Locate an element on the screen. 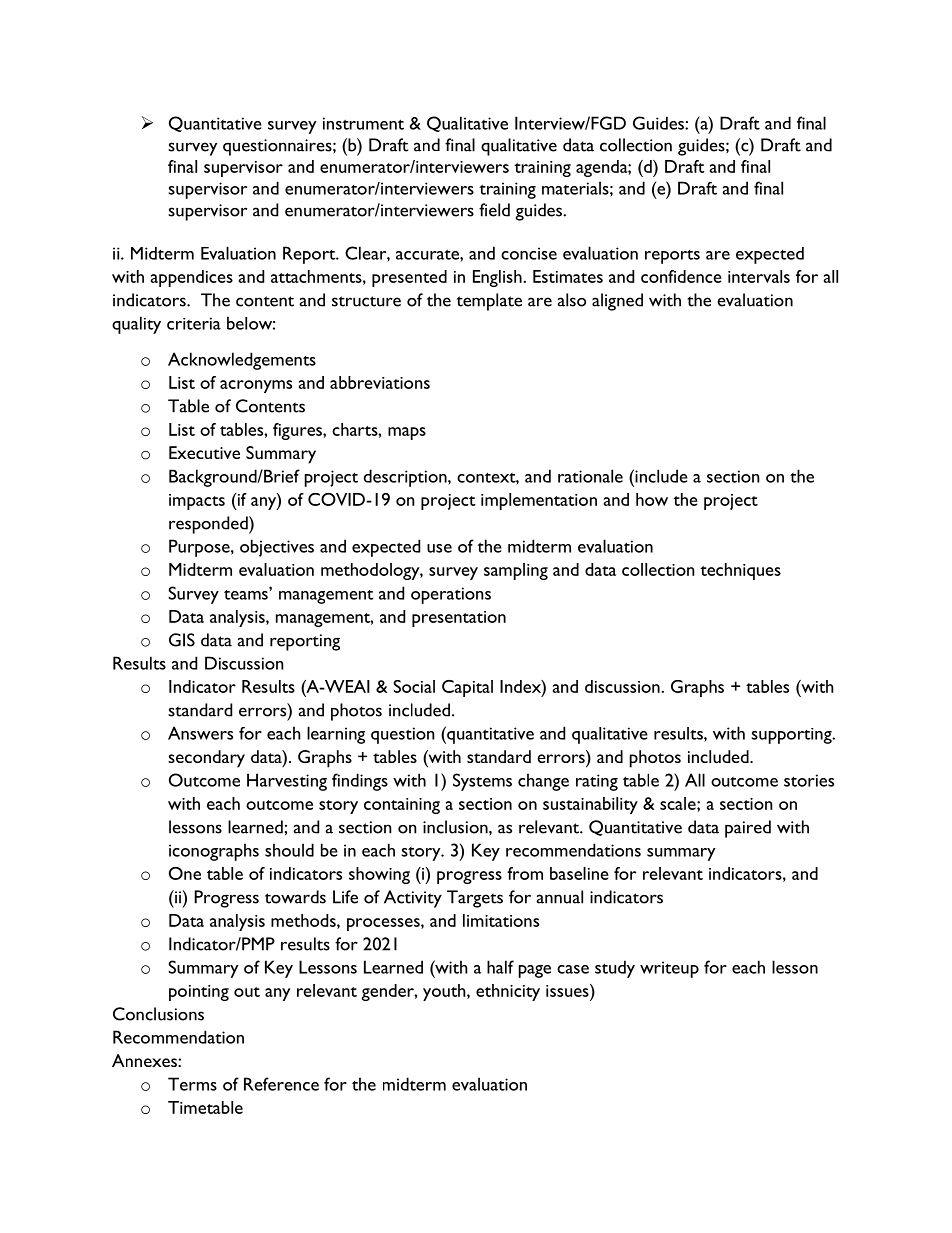 This screenshot has height=1233, width=952. ethnicity is located at coordinates (508, 992).
